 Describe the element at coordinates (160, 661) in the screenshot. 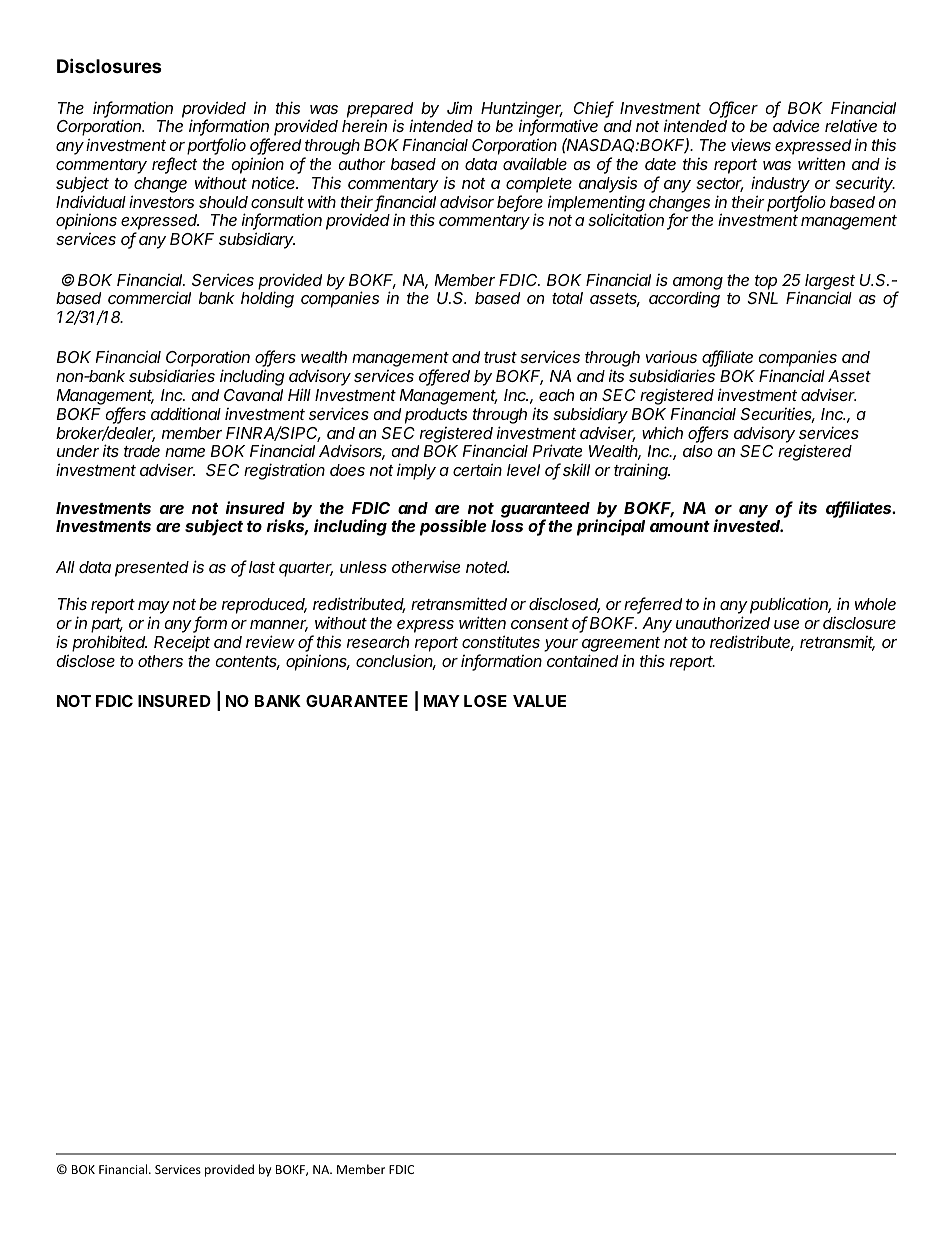

I see `others` at that location.
